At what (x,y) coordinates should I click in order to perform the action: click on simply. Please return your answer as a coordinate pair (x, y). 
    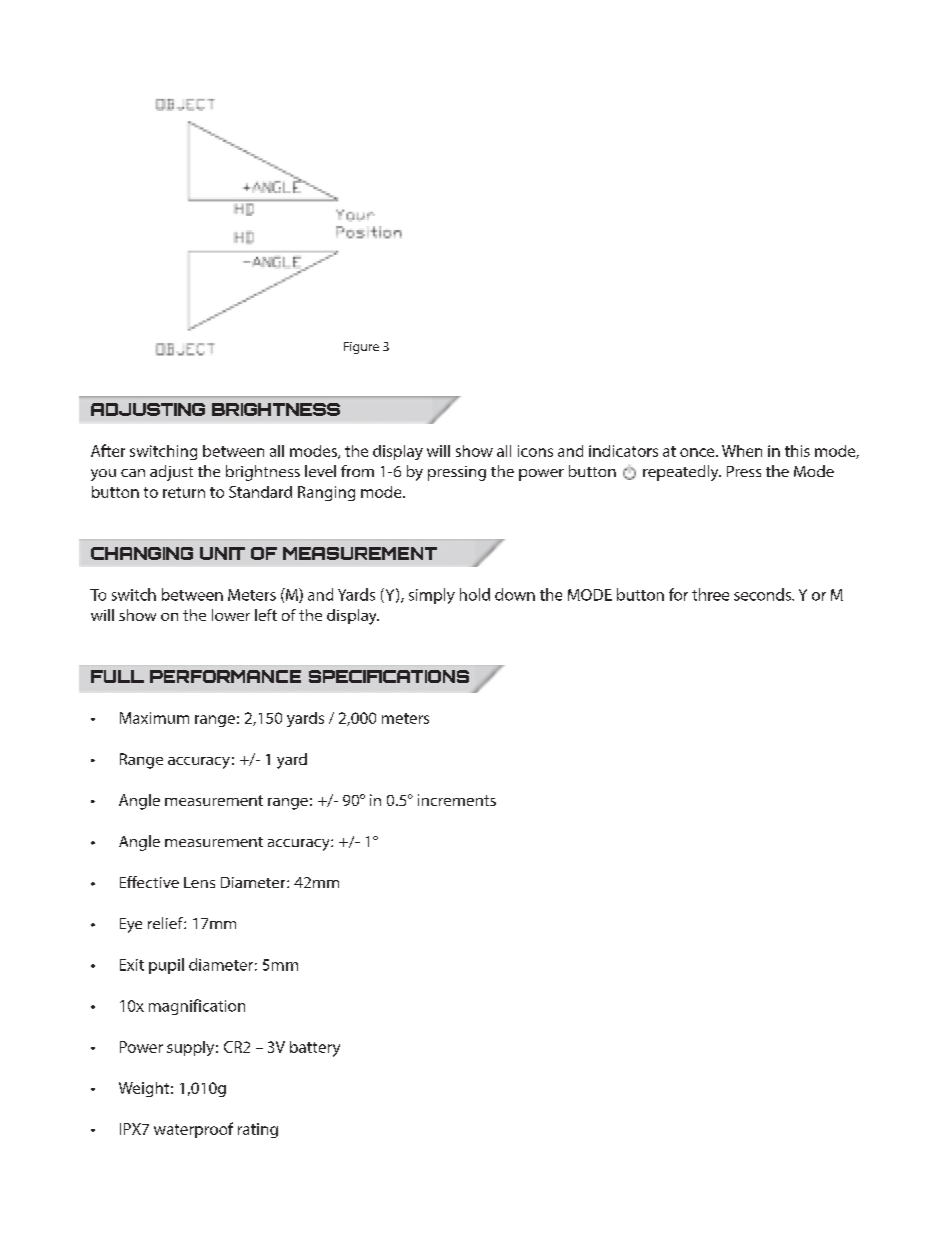
    Looking at the image, I should click on (432, 596).
